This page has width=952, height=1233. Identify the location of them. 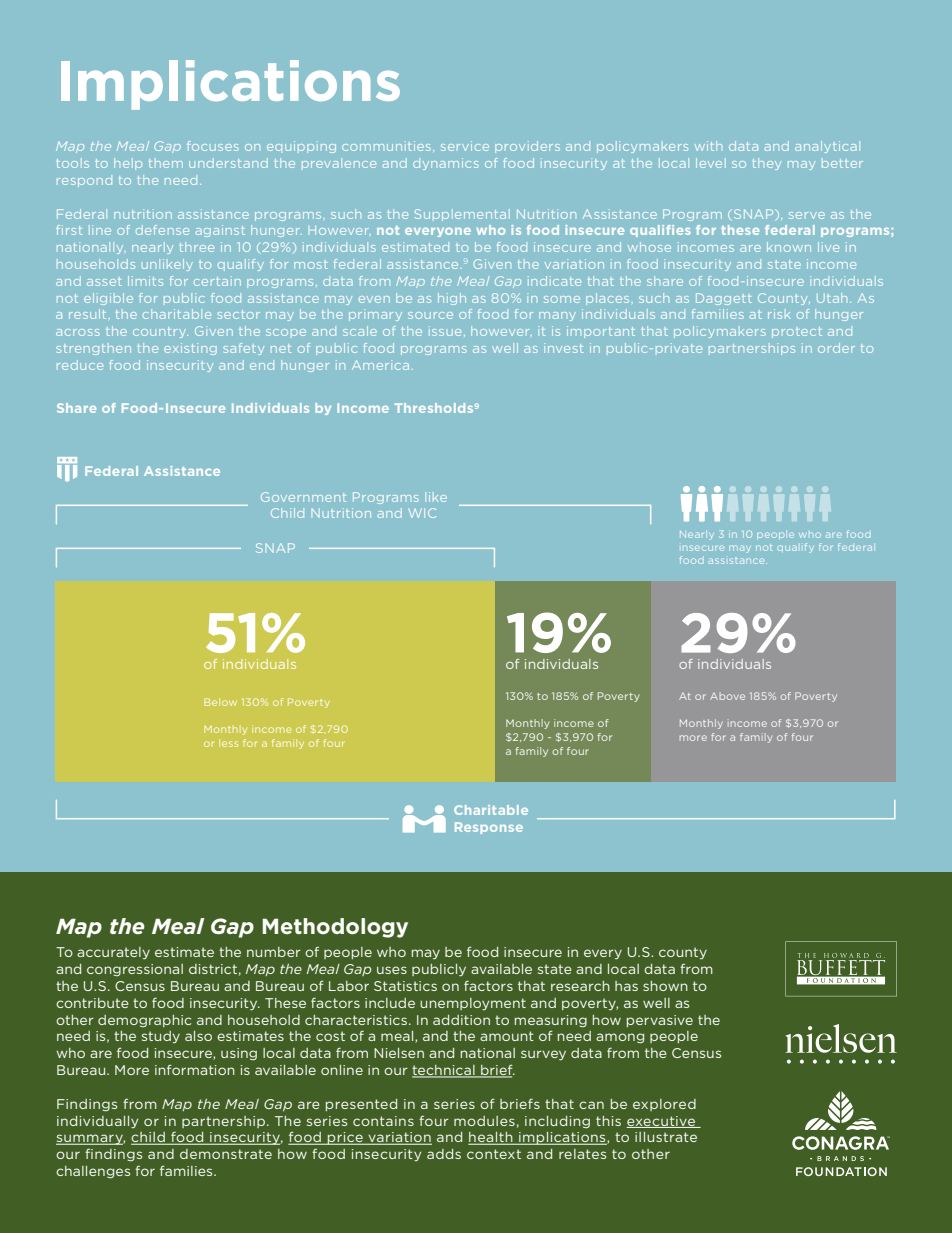
(166, 163).
